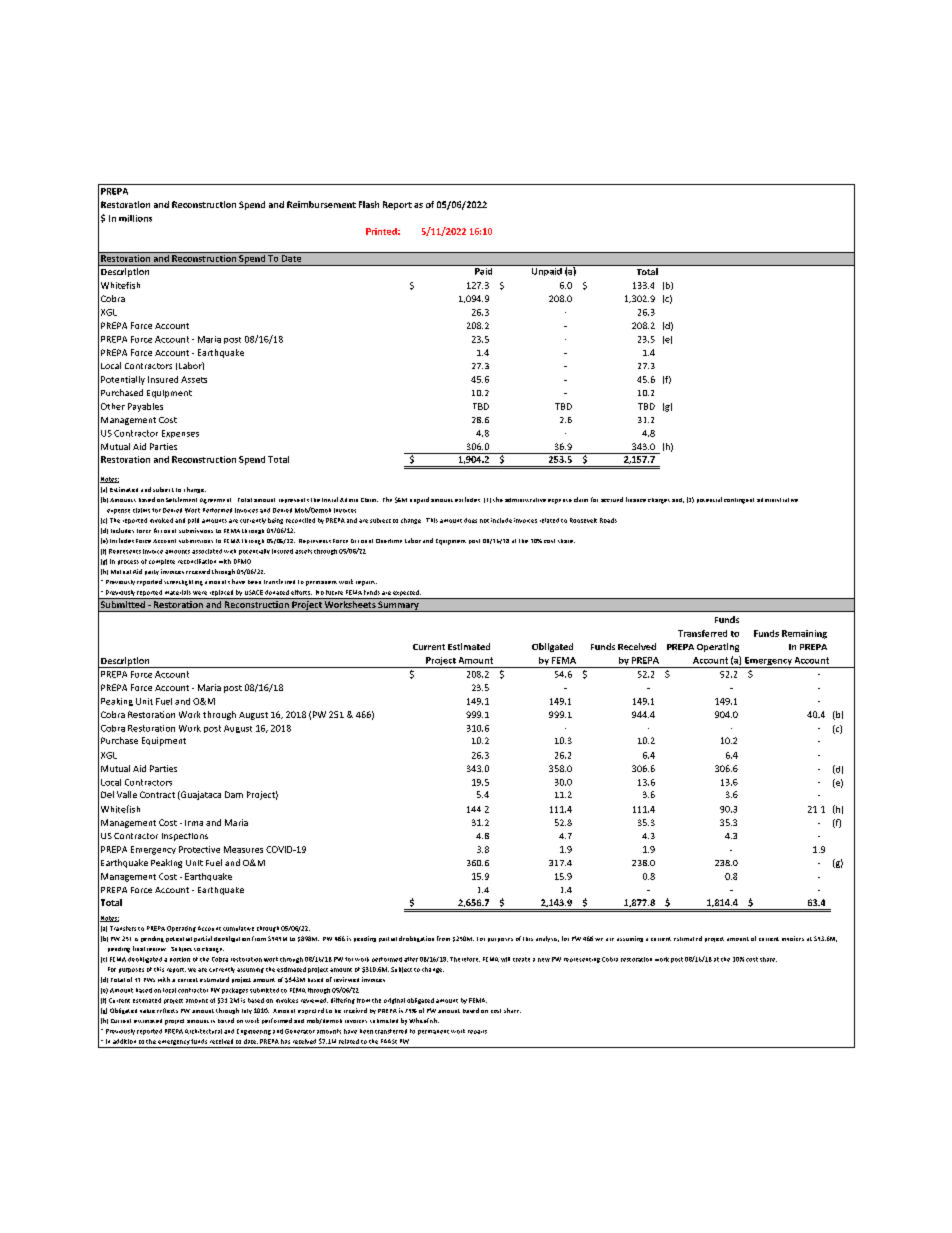  Describe the element at coordinates (467, 499) in the image. I see `excludes` at that location.
